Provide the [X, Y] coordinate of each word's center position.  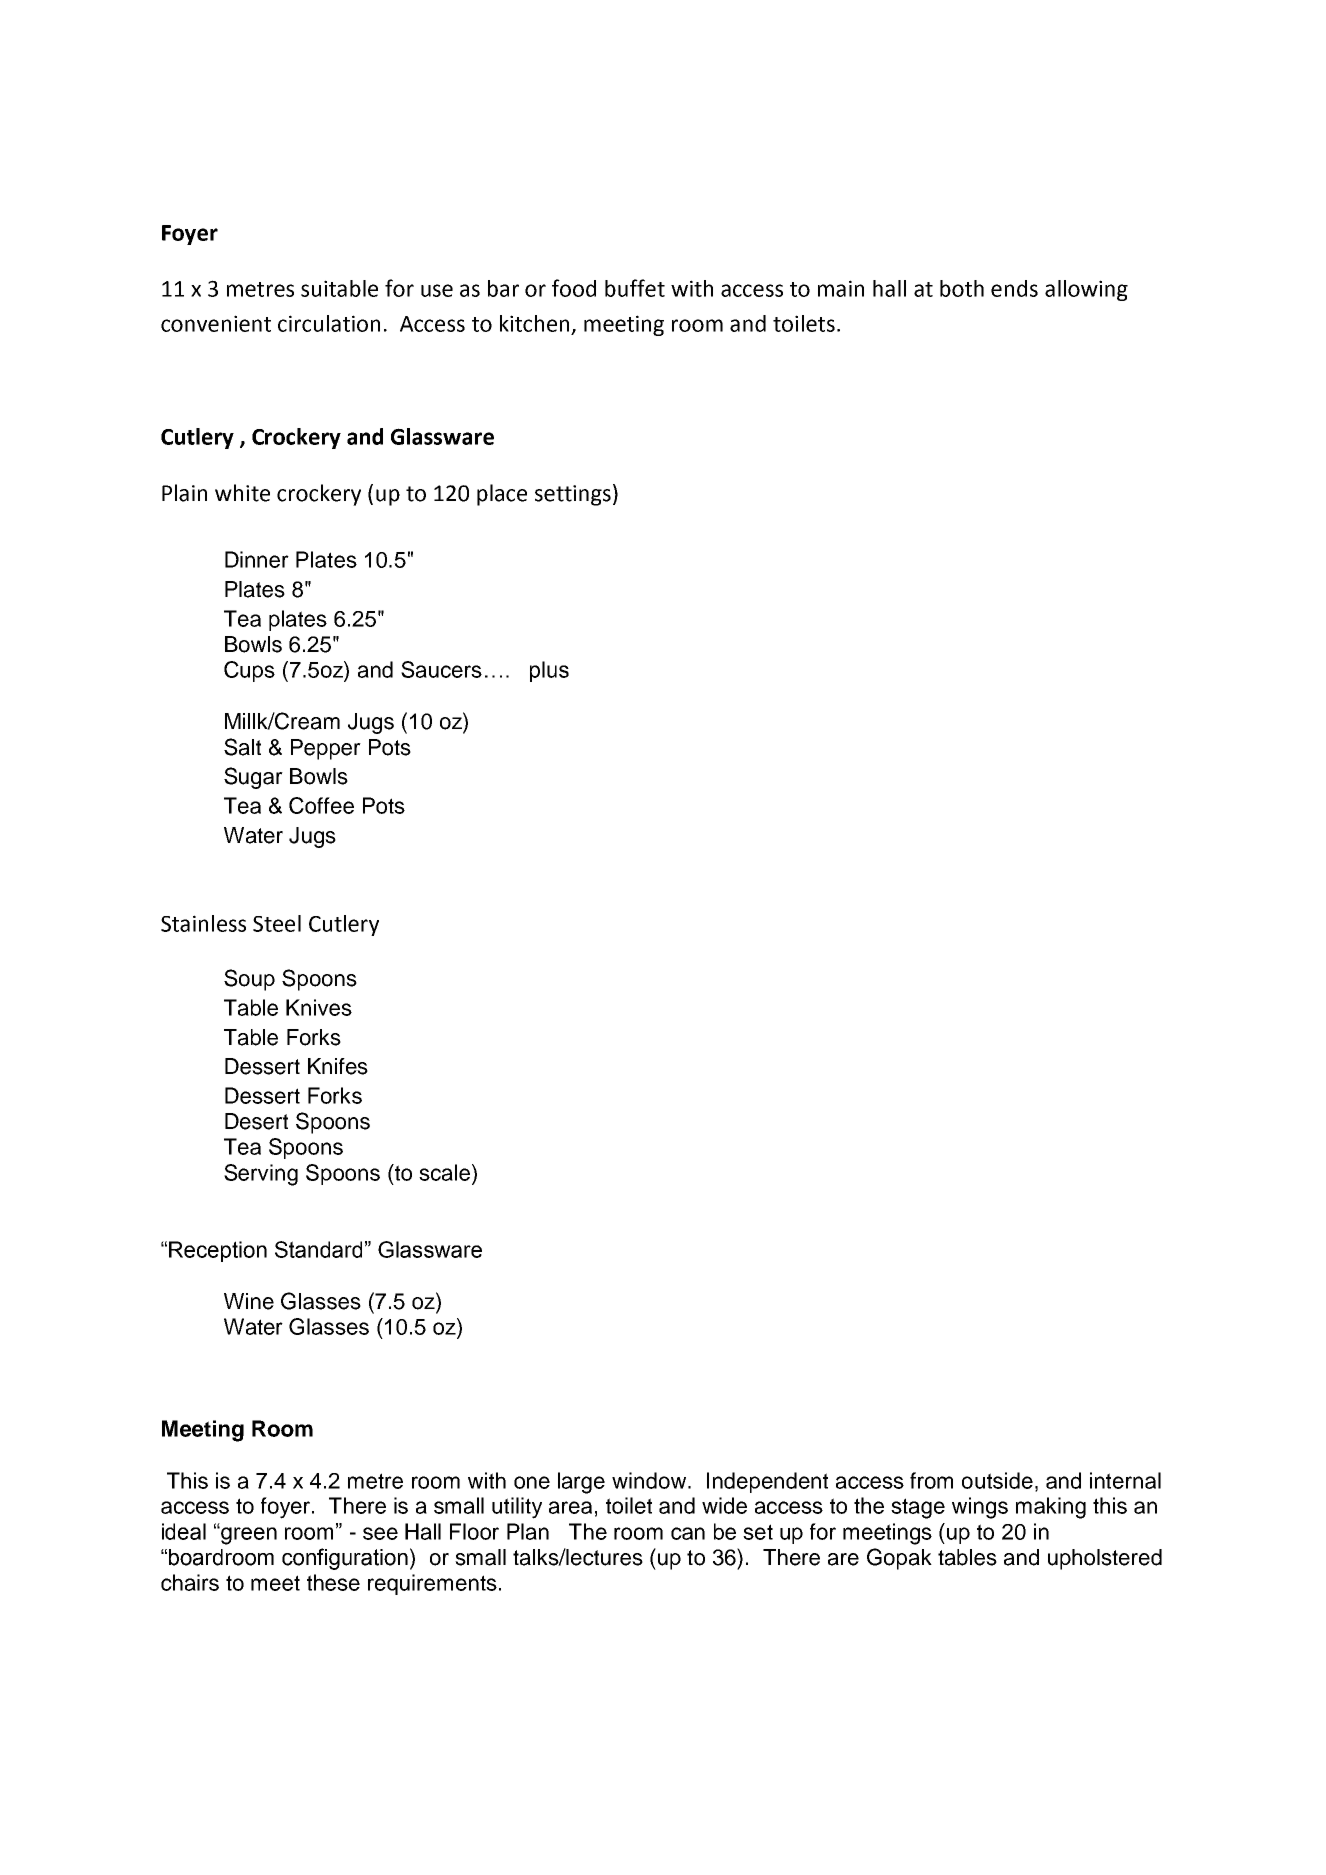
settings [573, 495]
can [688, 1533]
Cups [249, 671]
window [650, 1480]
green [248, 1535]
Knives [319, 1007]
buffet [635, 288]
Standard [318, 1249]
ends [1014, 288]
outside [997, 1480]
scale [446, 1172]
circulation [329, 323]
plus [549, 671]
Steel [277, 923]
